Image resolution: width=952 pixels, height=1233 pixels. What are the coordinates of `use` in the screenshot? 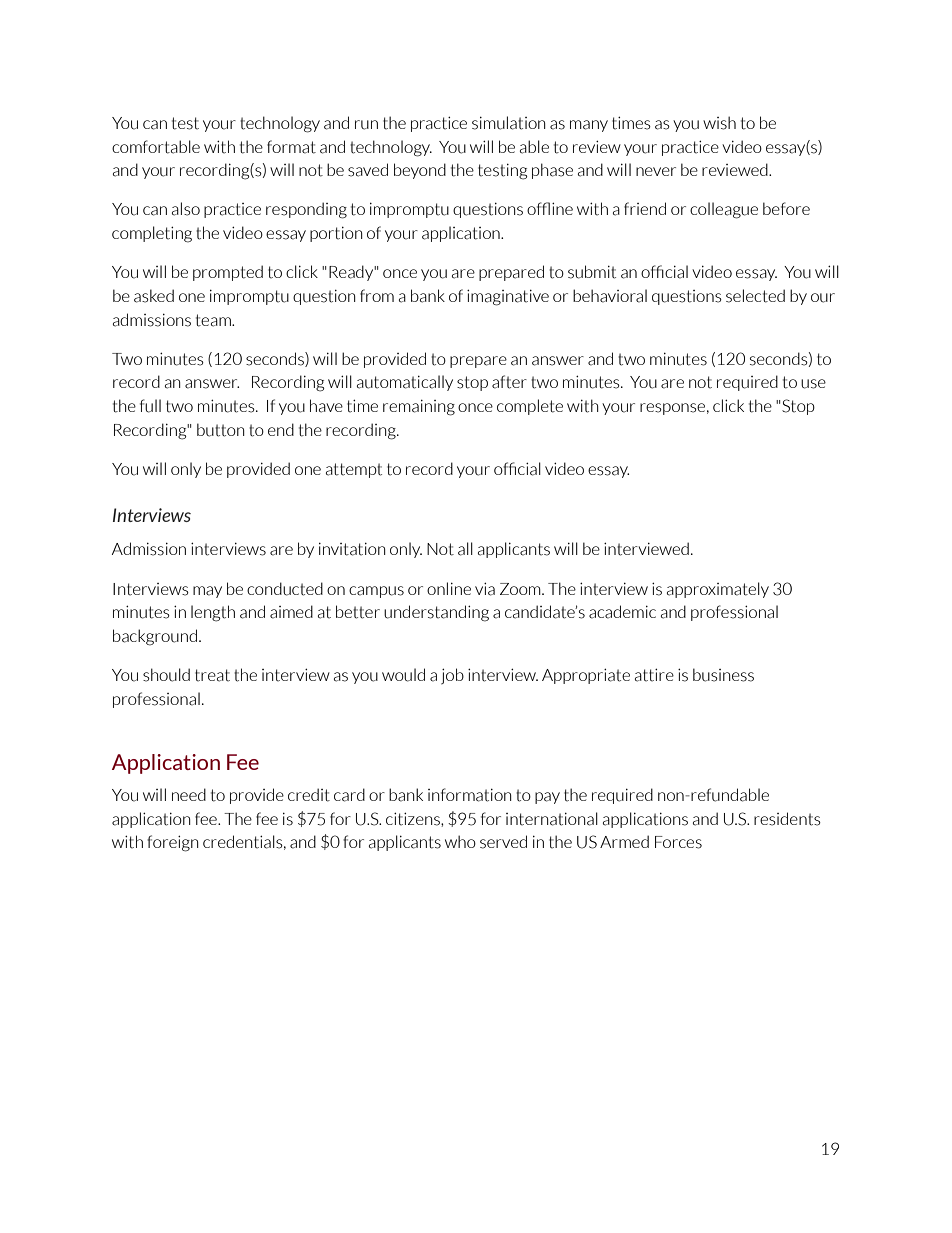 It's located at (813, 384).
